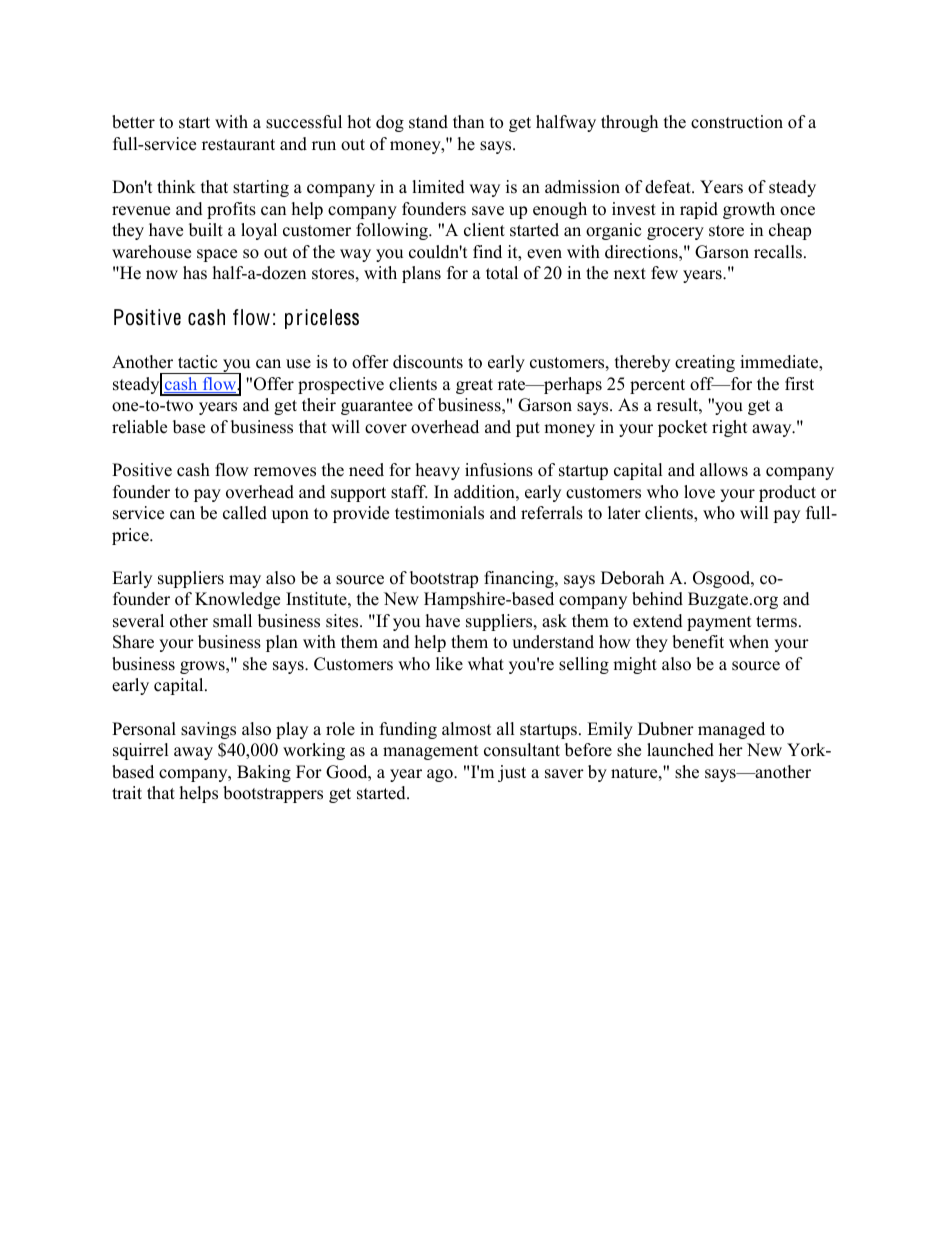 Image resolution: width=952 pixels, height=1233 pixels. Describe the element at coordinates (441, 775) in the document. I see `ago` at that location.
